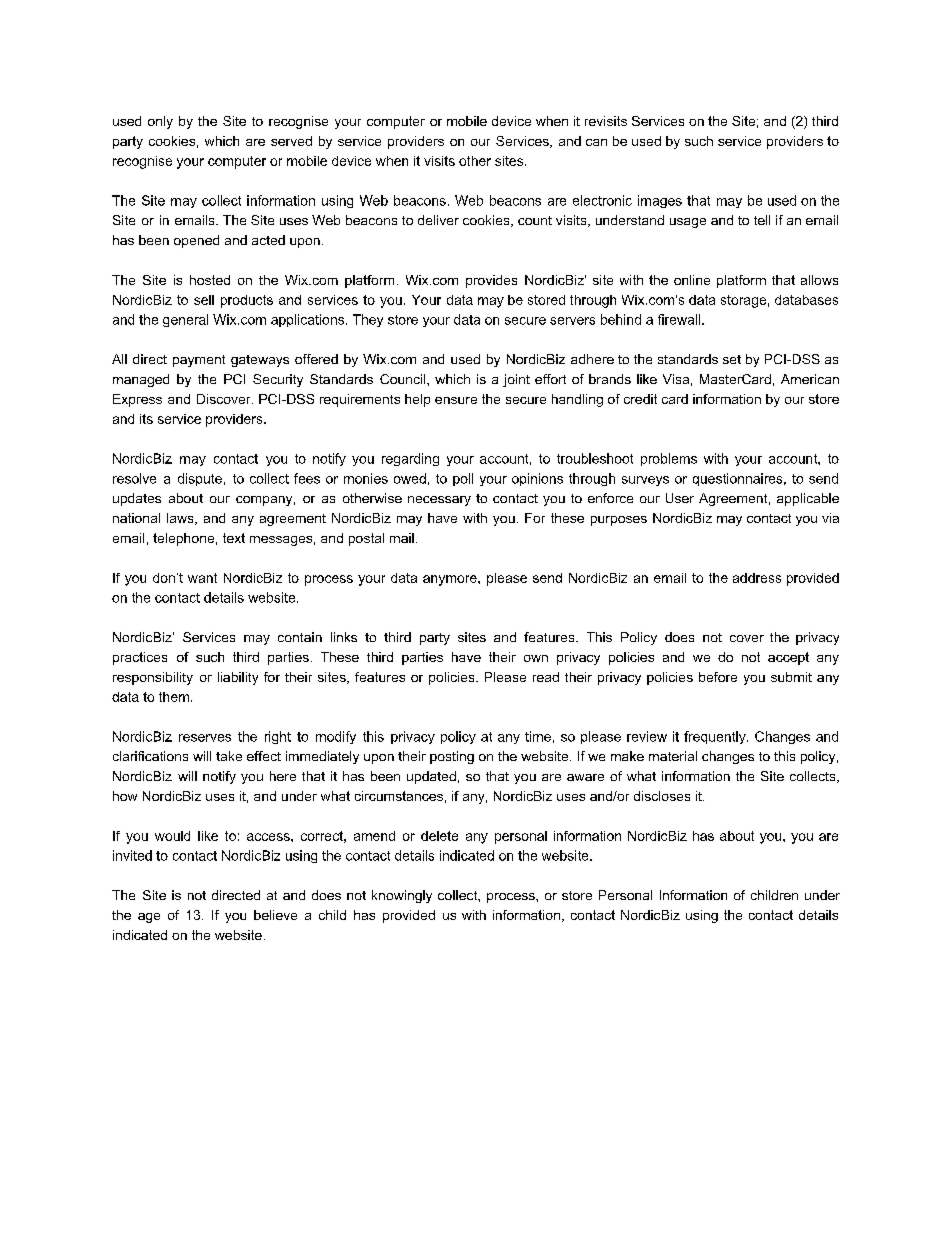 This screenshot has height=1233, width=952. What do you see at coordinates (732, 359) in the screenshot?
I see `set` at bounding box center [732, 359].
